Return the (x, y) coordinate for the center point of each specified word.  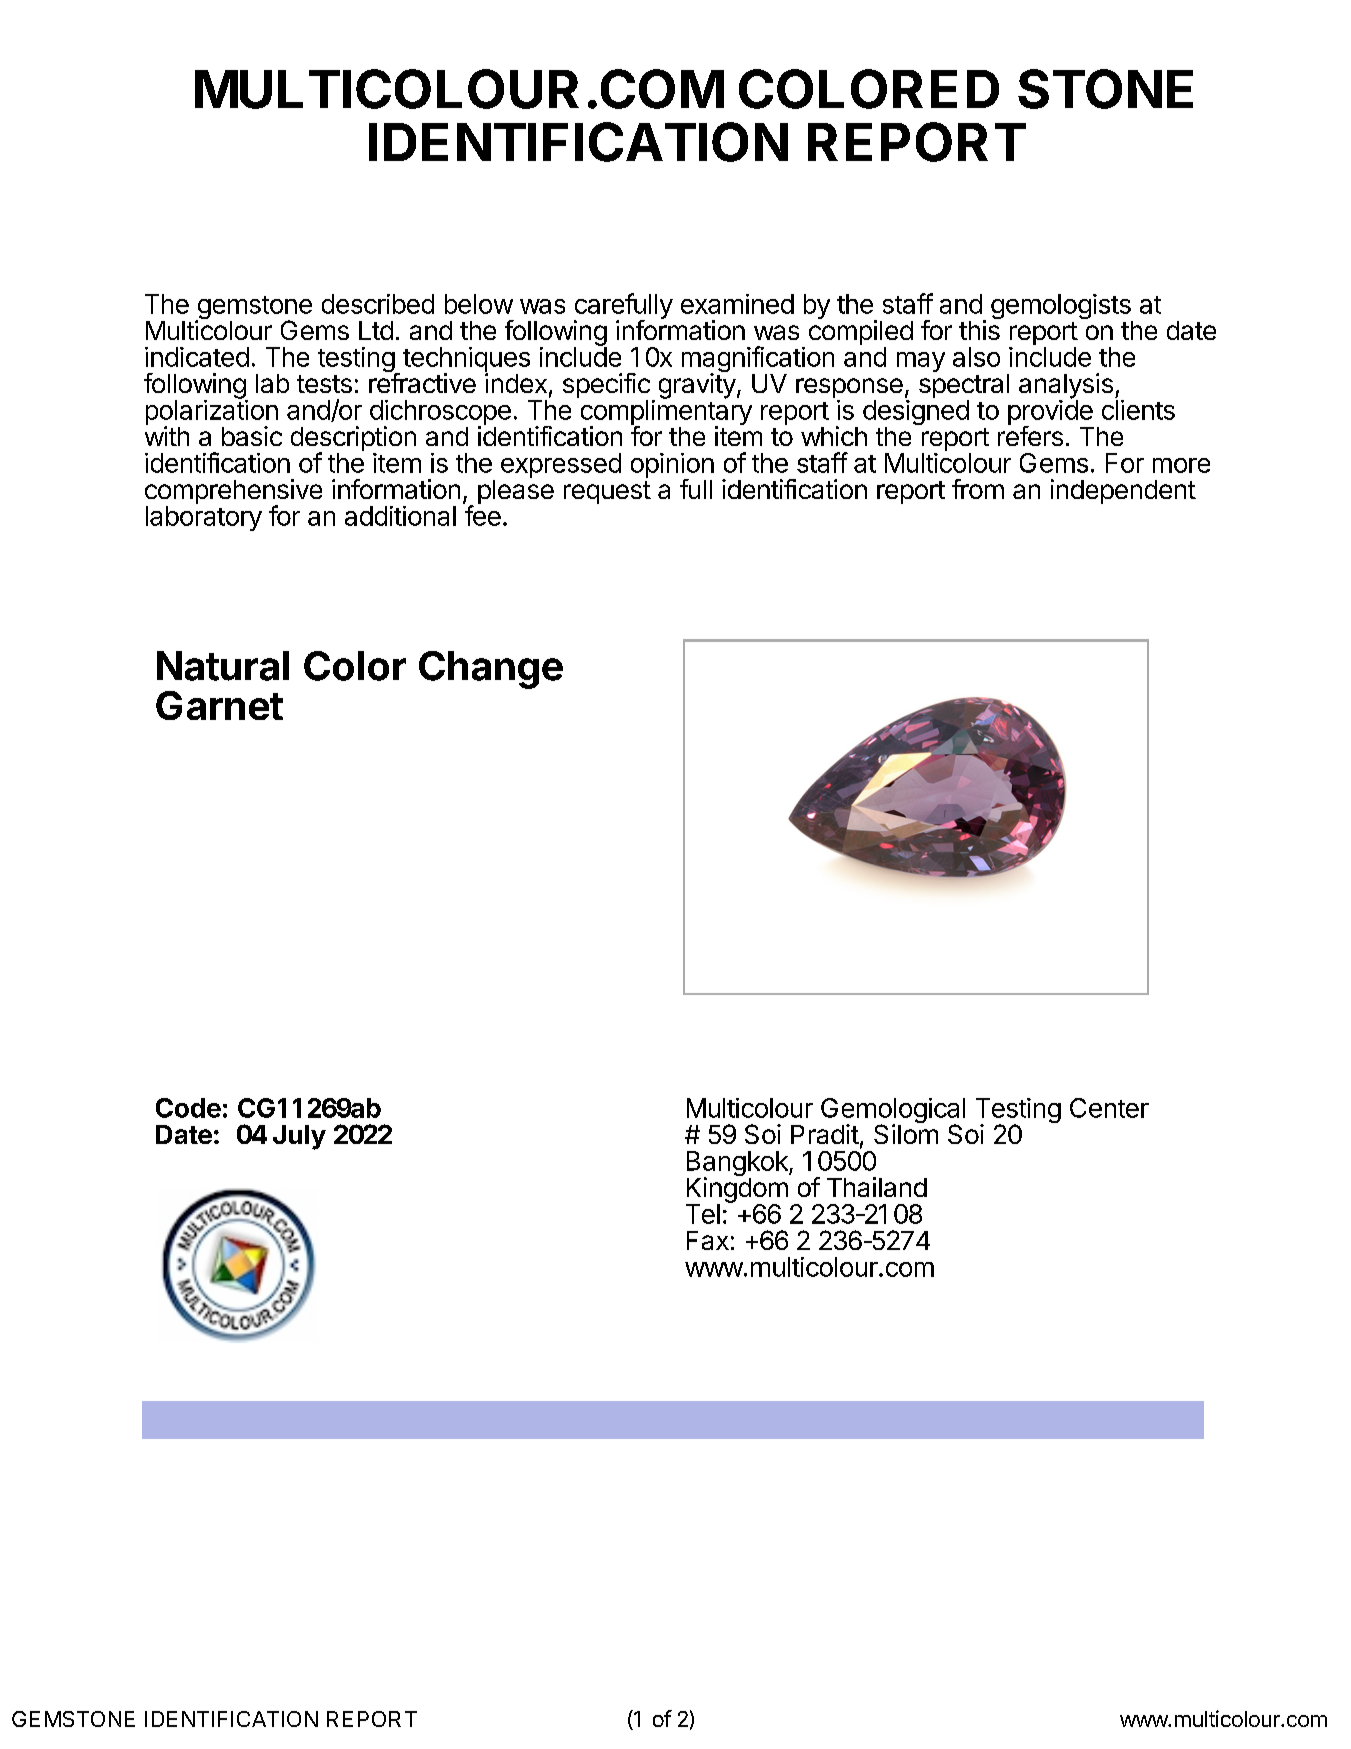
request (607, 492)
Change (491, 670)
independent (1123, 491)
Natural (223, 666)
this (979, 330)
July (299, 1137)
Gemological (893, 1112)
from (978, 489)
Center (1109, 1108)
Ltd (376, 330)
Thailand (877, 1187)
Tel (703, 1214)
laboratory (204, 518)
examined (737, 304)
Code (188, 1108)
